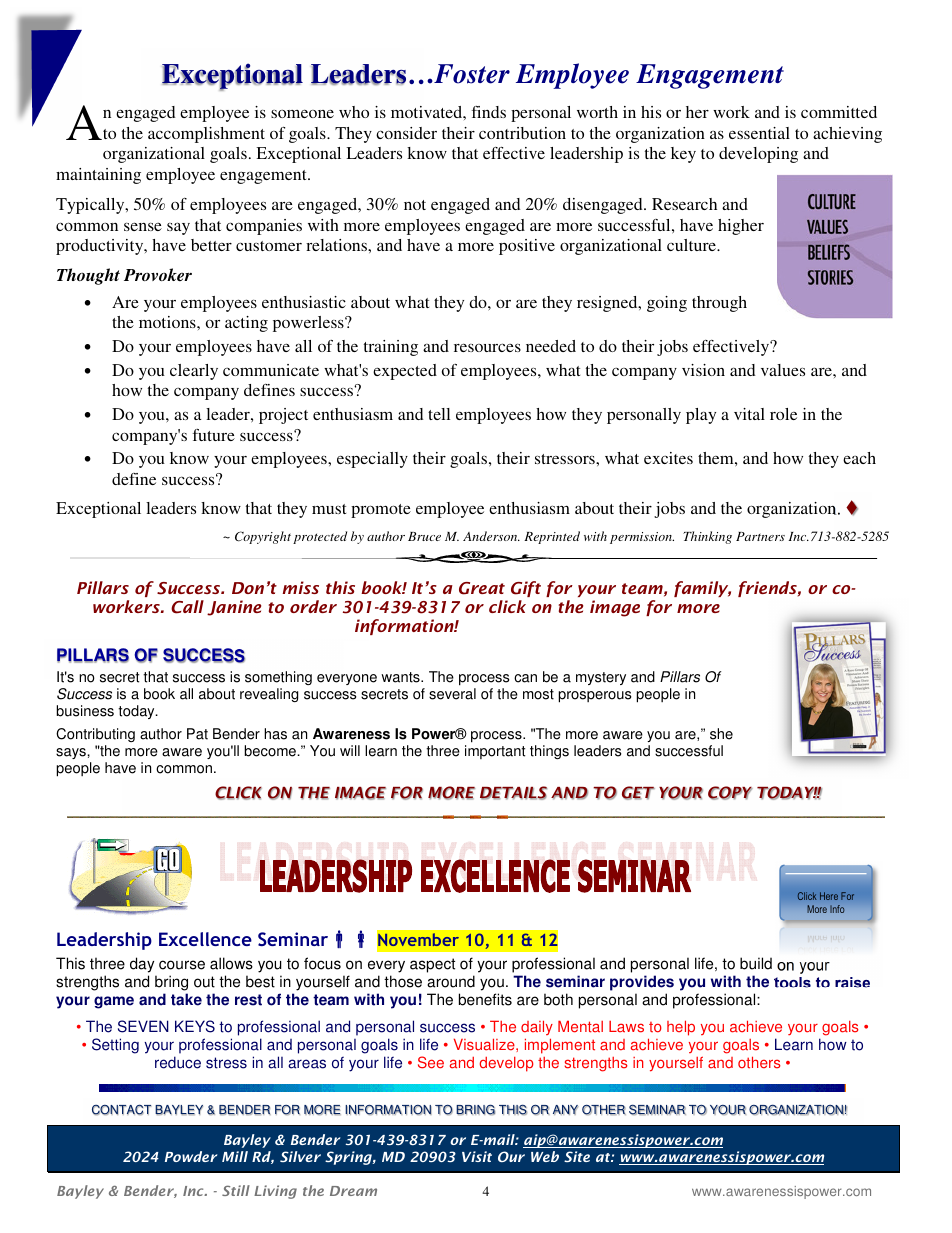 This page has height=1233, width=952. Describe the element at coordinates (191, 1156) in the page. I see `Powder` at that location.
